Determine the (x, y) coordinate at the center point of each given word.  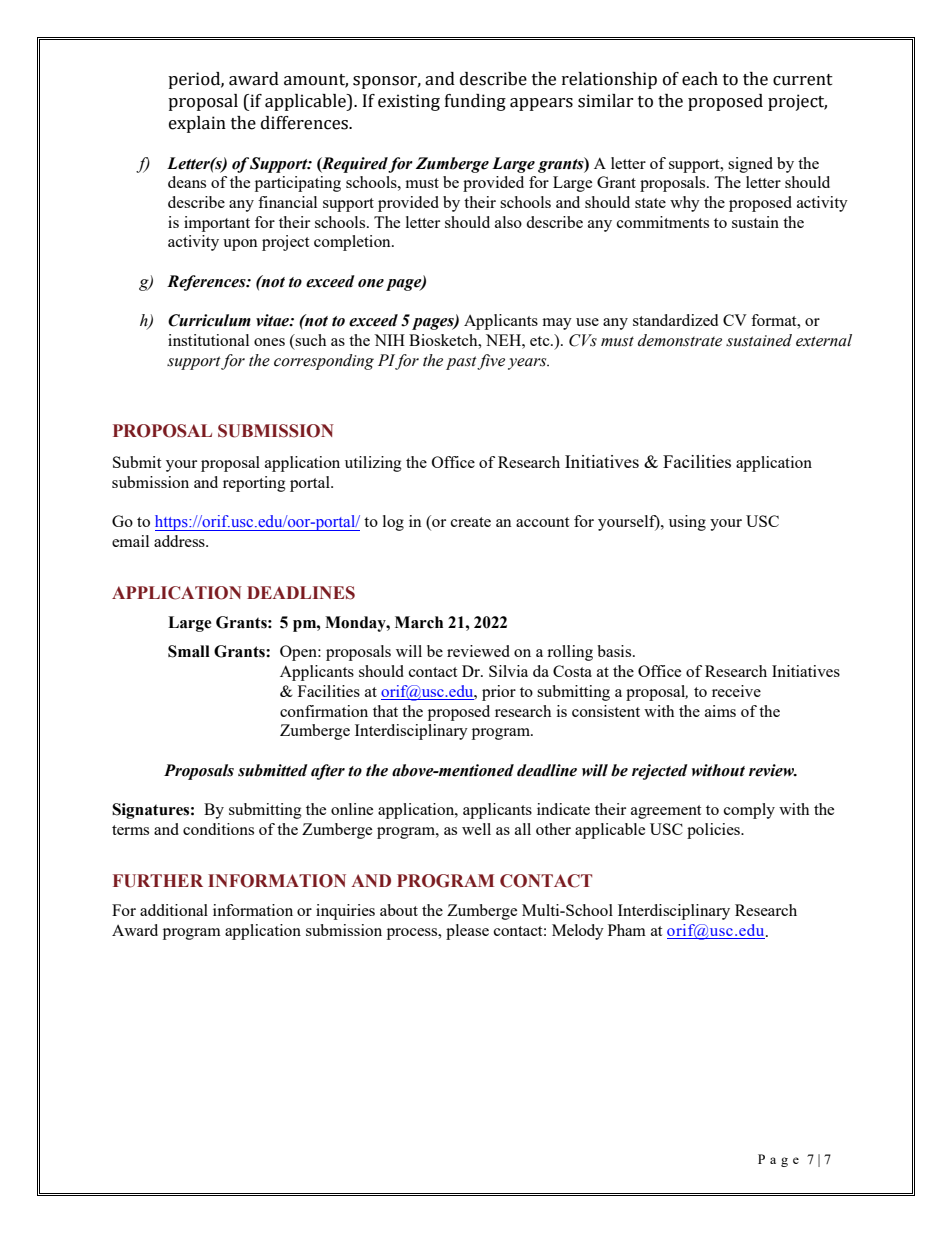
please (467, 932)
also (508, 222)
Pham (627, 930)
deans (187, 182)
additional (174, 910)
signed (750, 165)
